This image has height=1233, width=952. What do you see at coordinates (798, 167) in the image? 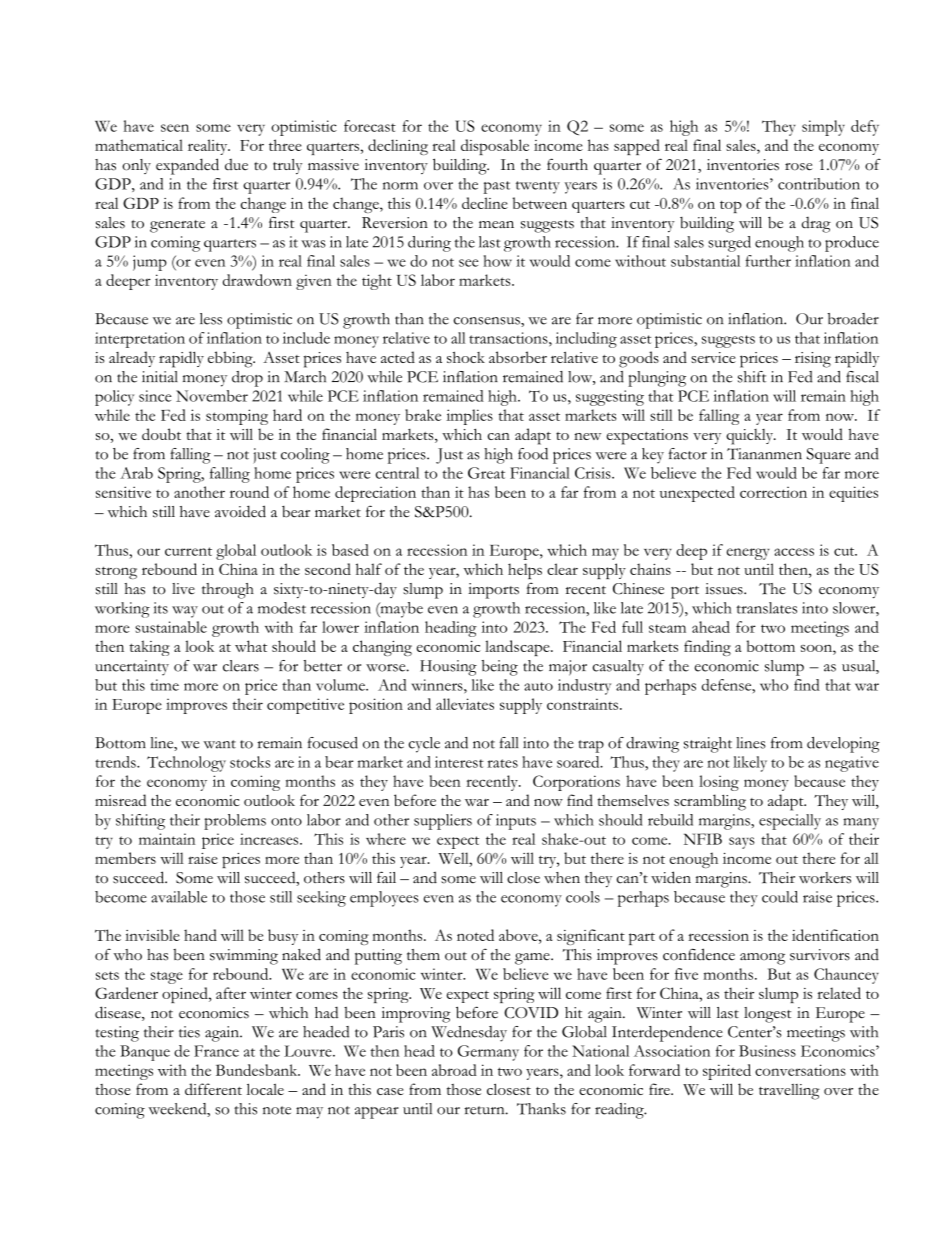
I see `rose` at bounding box center [798, 167].
